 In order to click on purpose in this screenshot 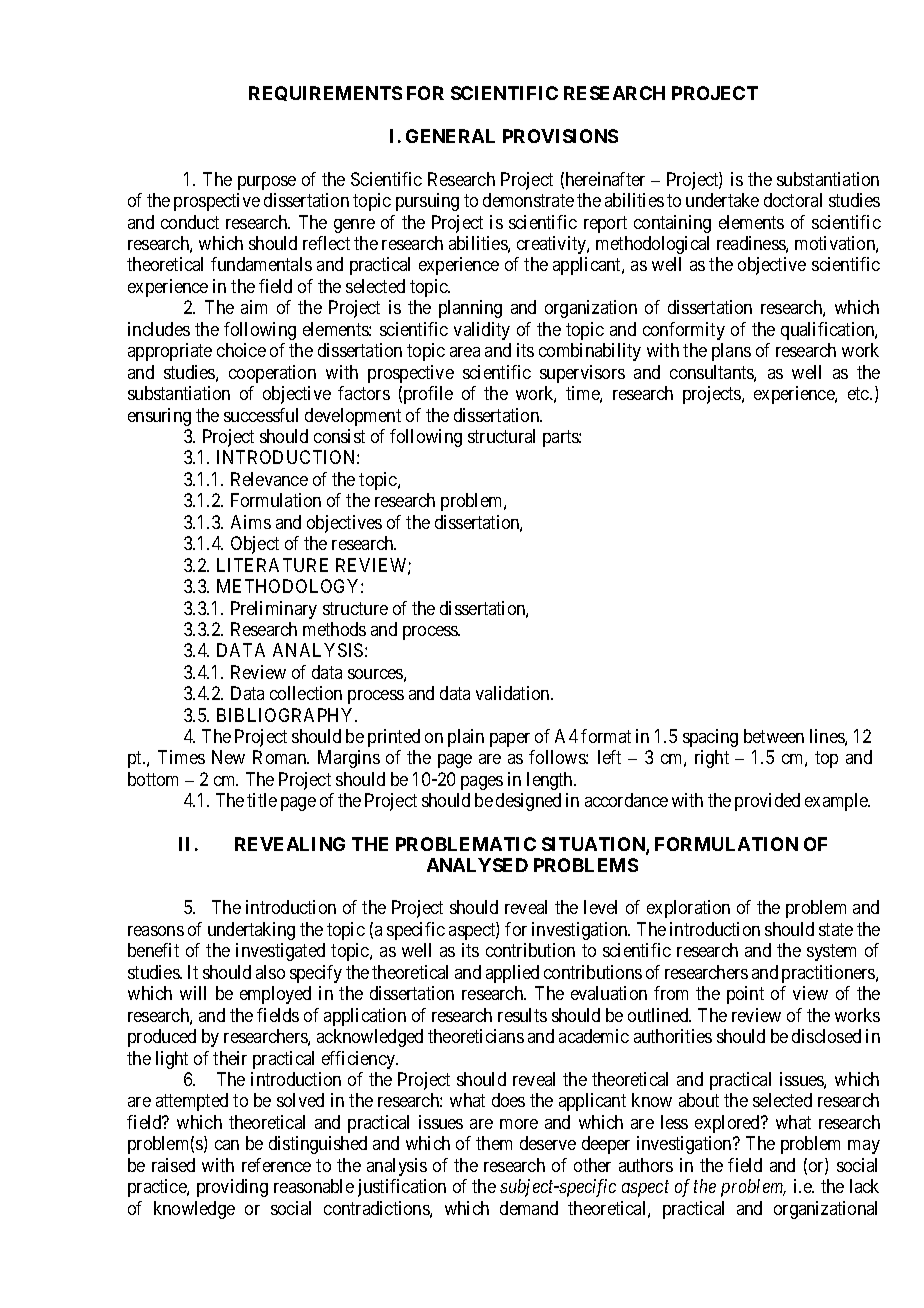, I will do `click(267, 183)`.
